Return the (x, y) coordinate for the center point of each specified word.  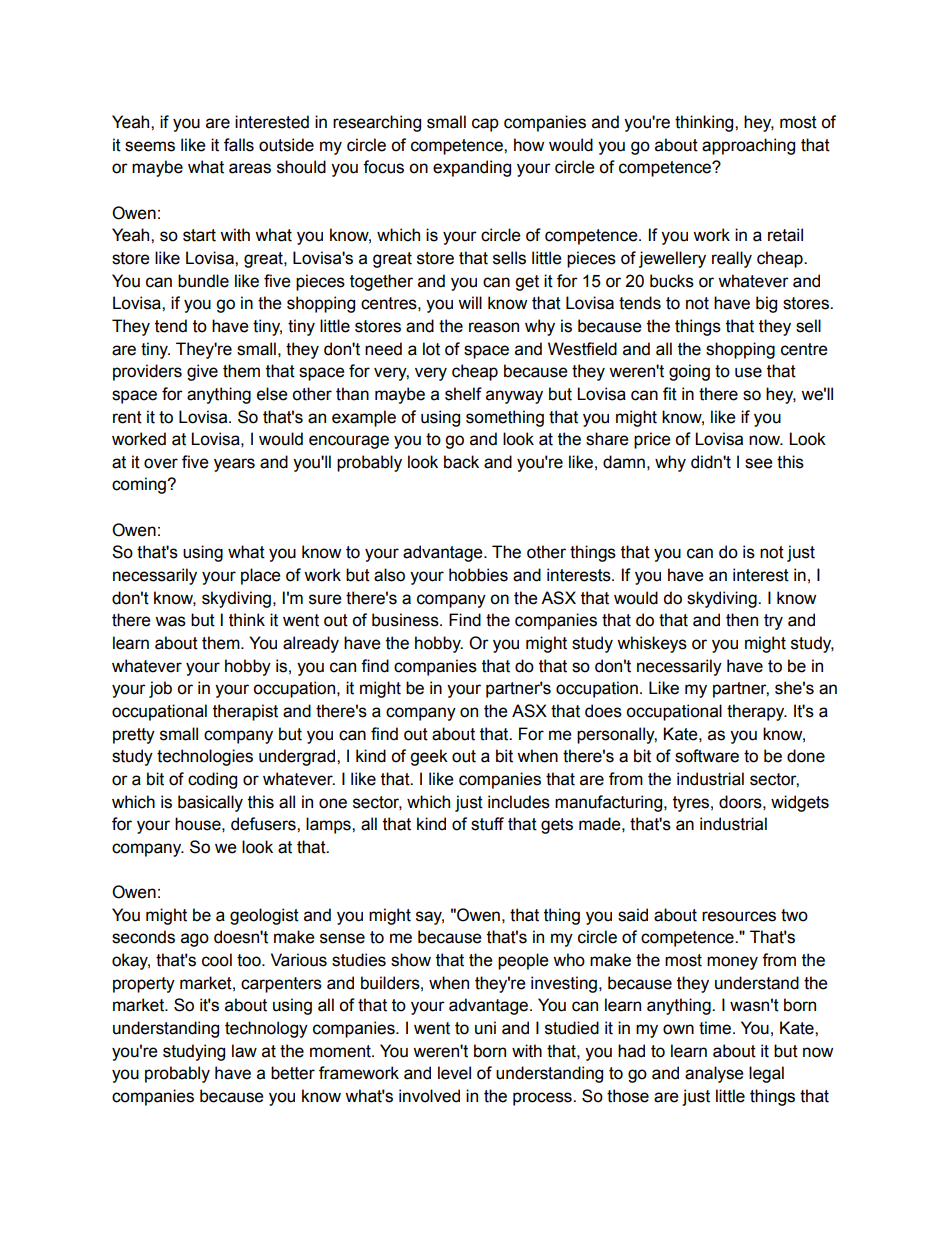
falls (239, 145)
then (742, 620)
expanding (472, 168)
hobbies (478, 575)
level (454, 1073)
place (261, 576)
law (244, 1051)
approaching (748, 146)
